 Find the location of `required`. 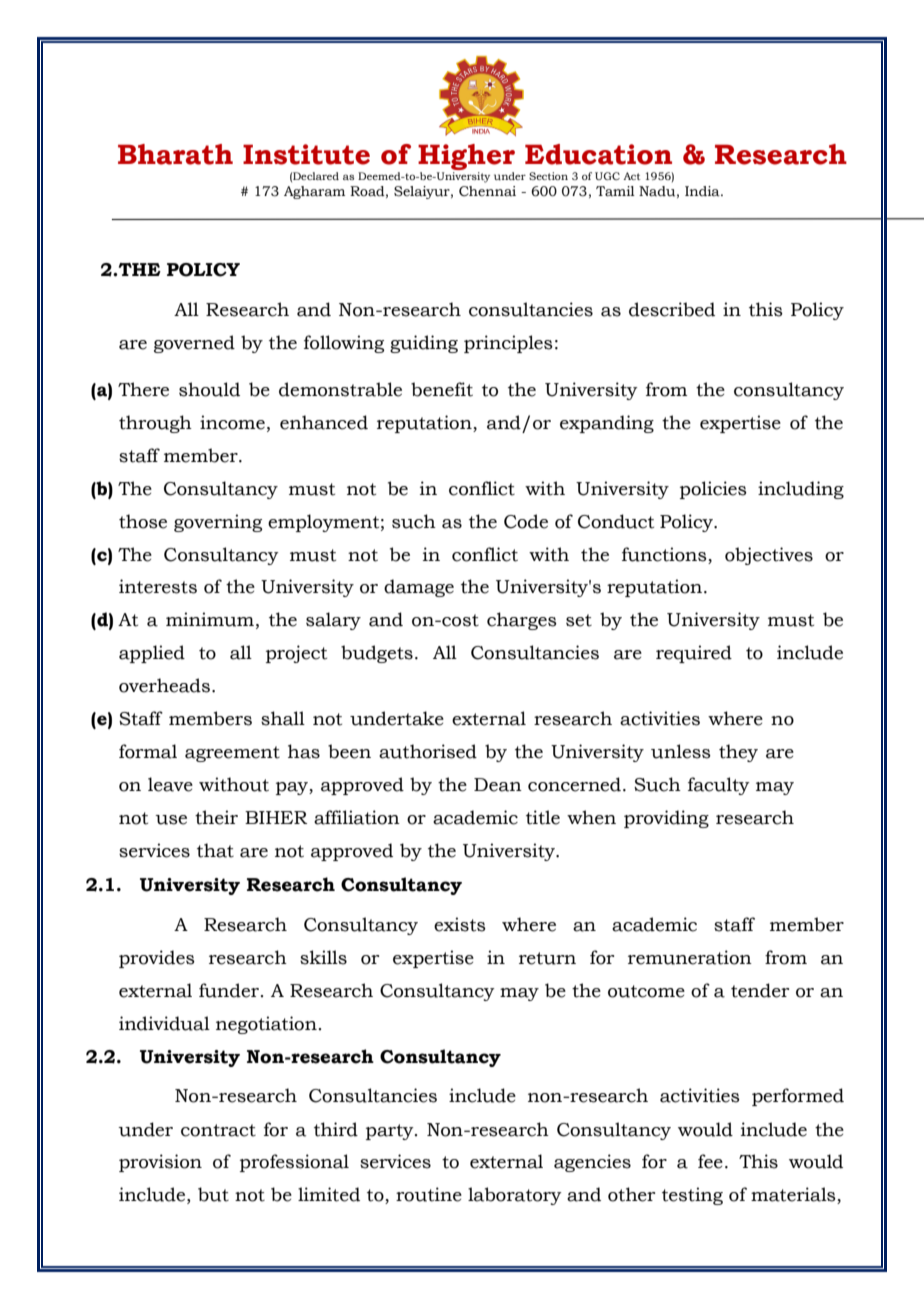

required is located at coordinates (694, 654).
